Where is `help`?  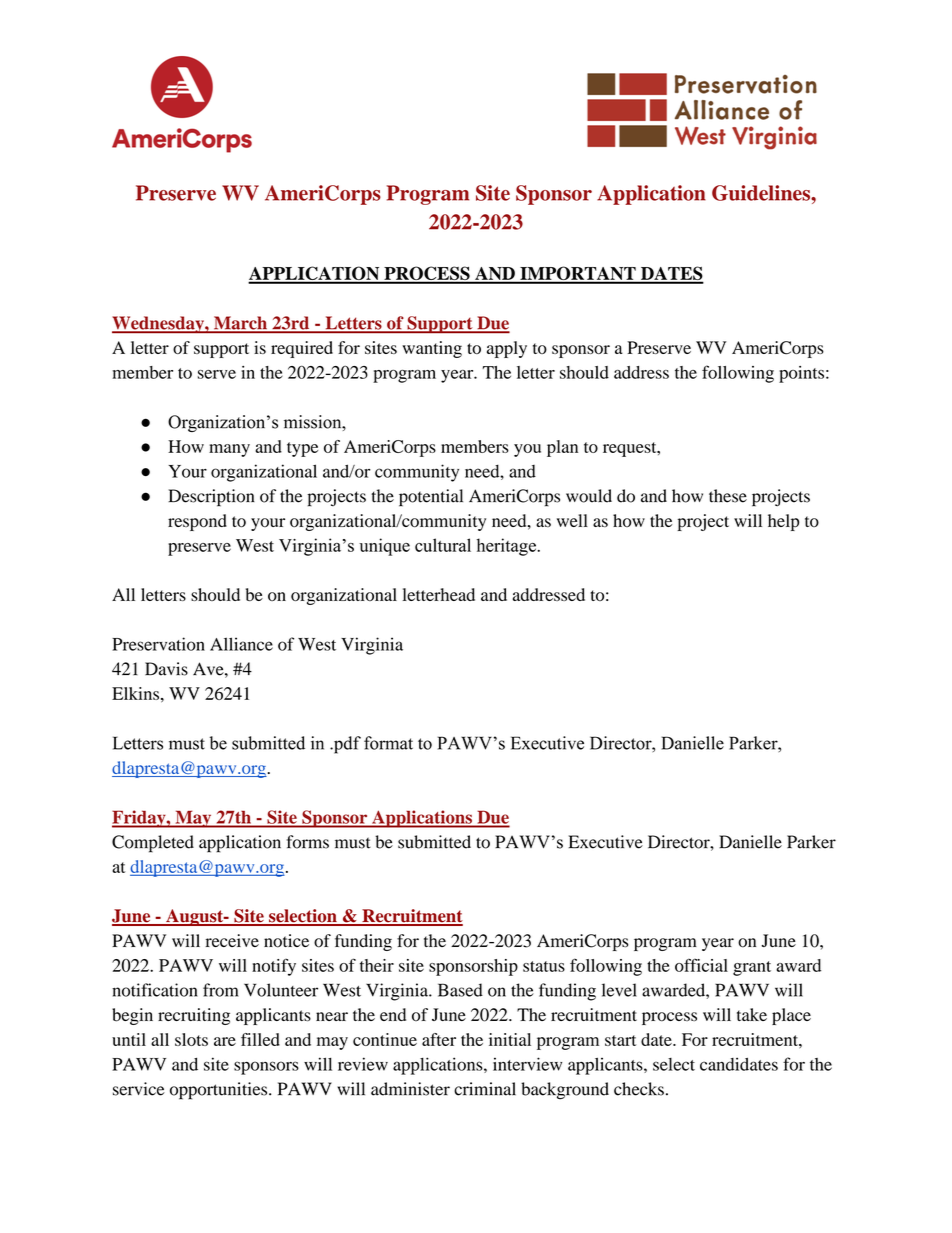
help is located at coordinates (783, 522).
